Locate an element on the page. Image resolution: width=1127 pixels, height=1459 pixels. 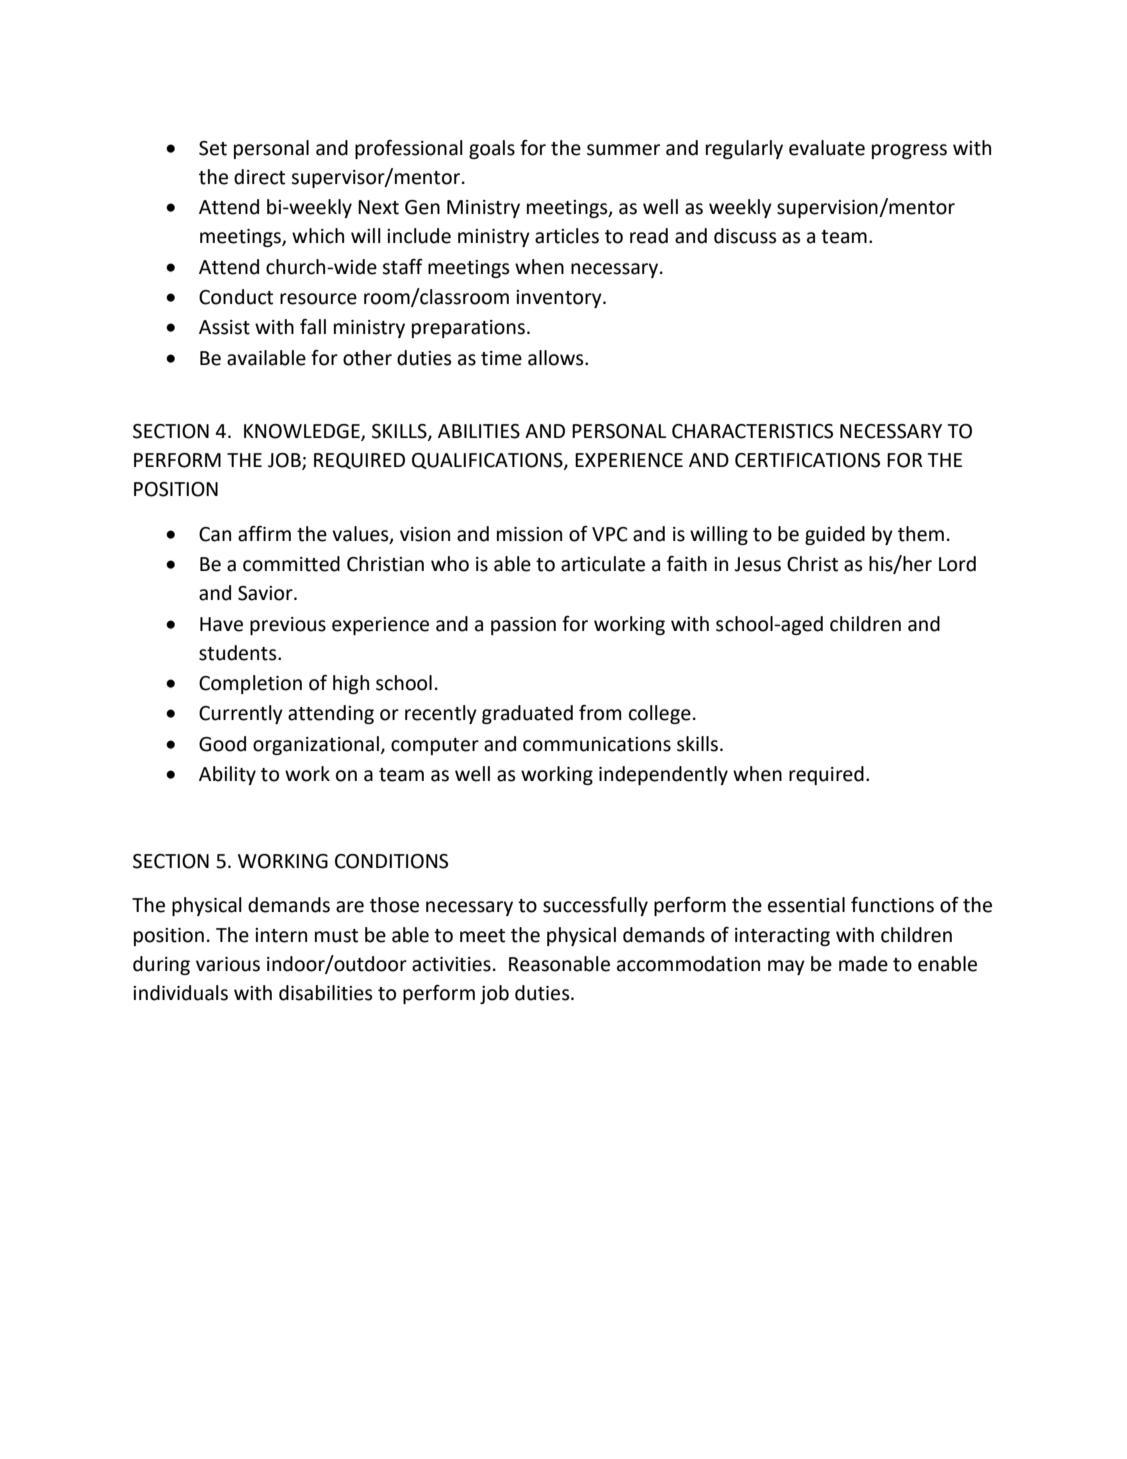
made is located at coordinates (863, 964).
